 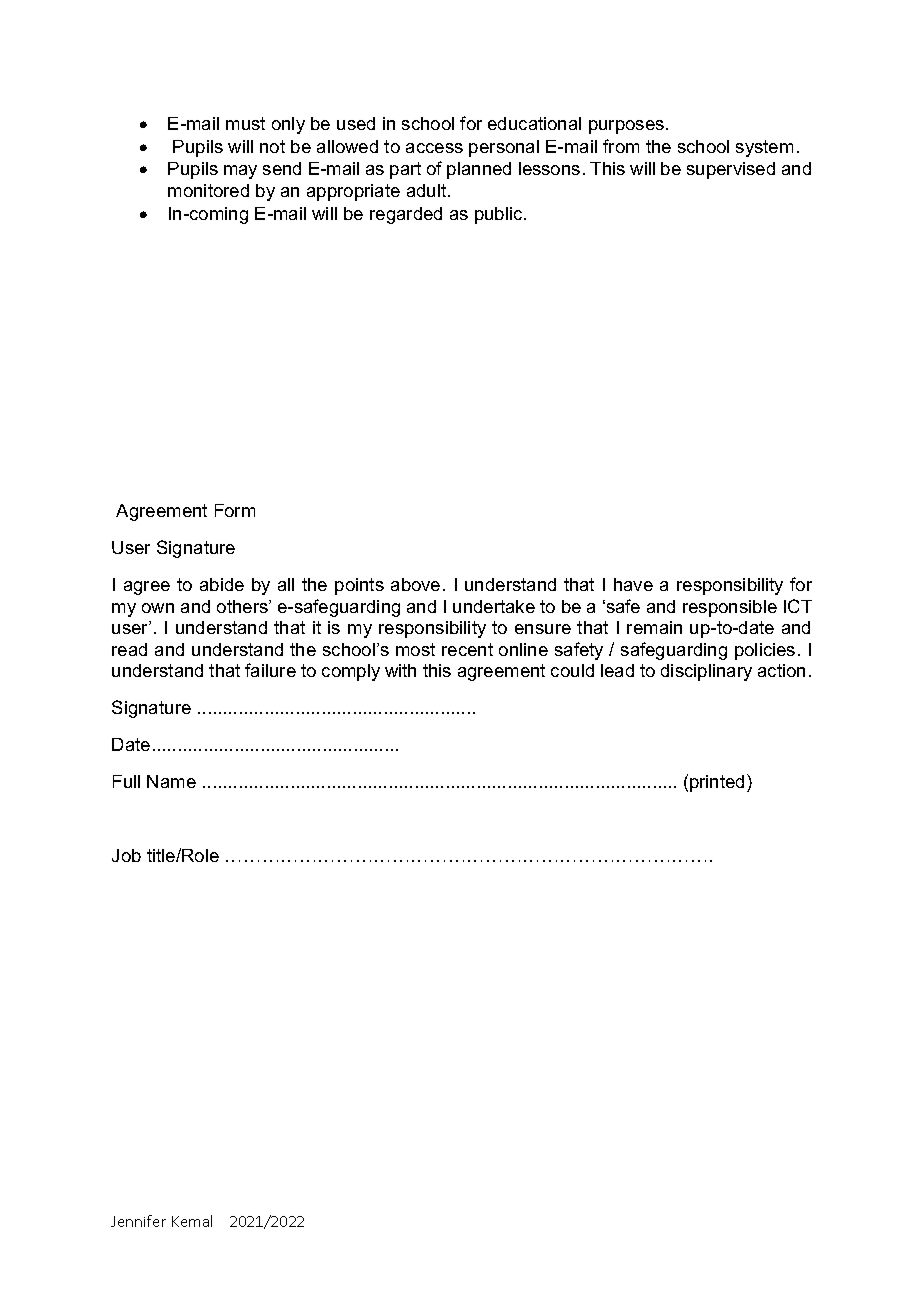 I want to click on printed, so click(x=717, y=783).
